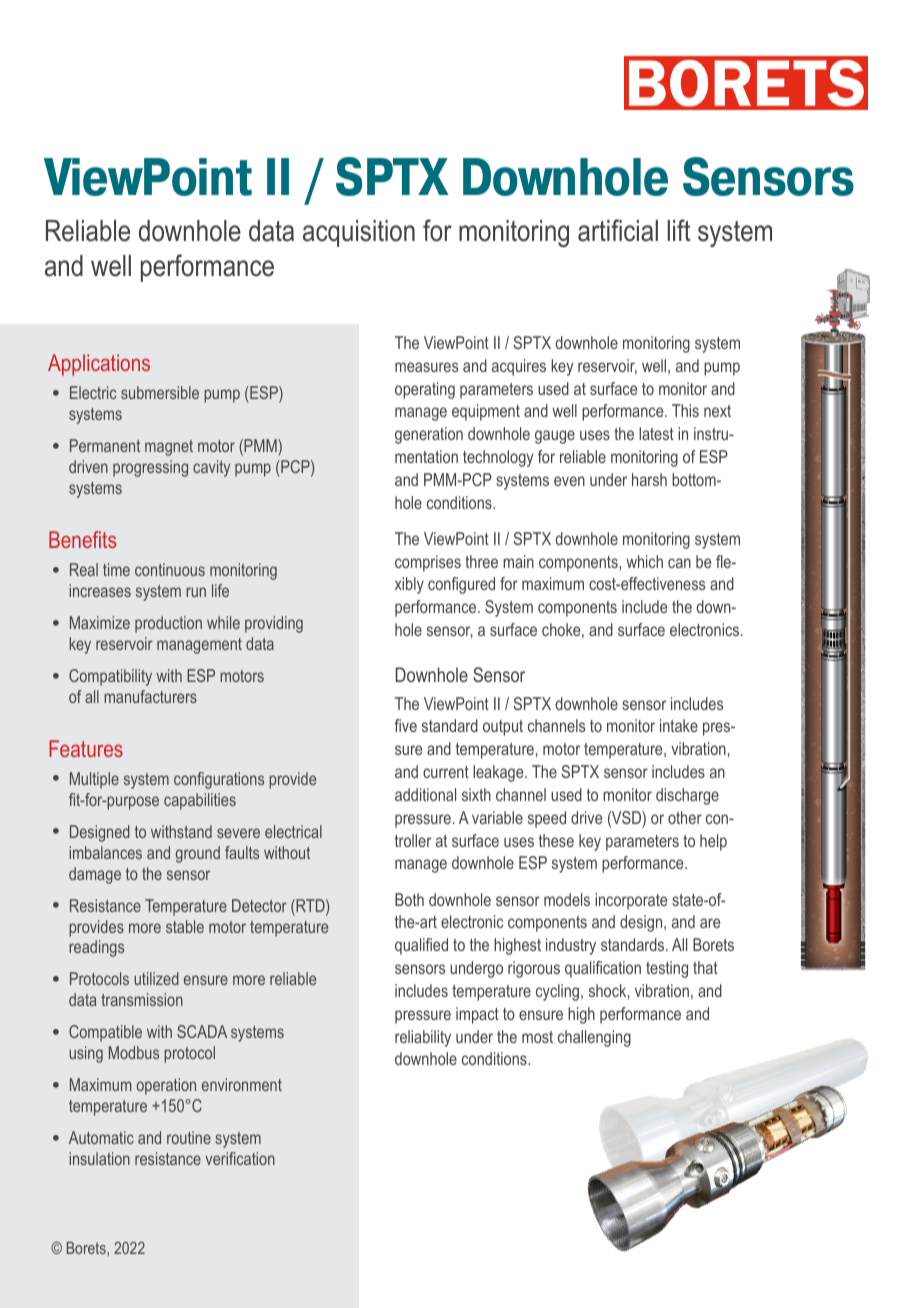  What do you see at coordinates (594, 1038) in the document?
I see `challenging` at bounding box center [594, 1038].
